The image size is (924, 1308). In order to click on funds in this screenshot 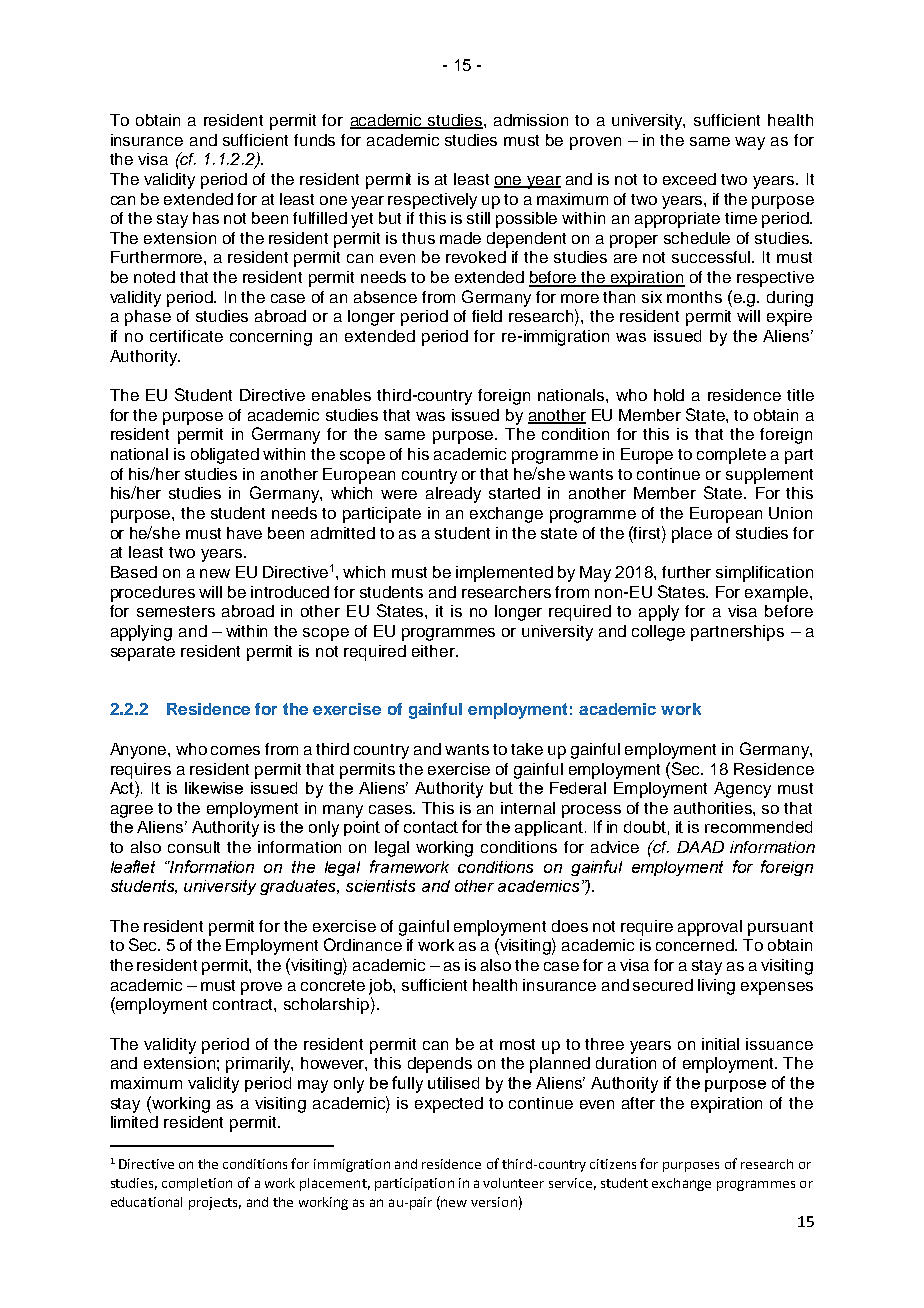, I will do `click(314, 140)`.
